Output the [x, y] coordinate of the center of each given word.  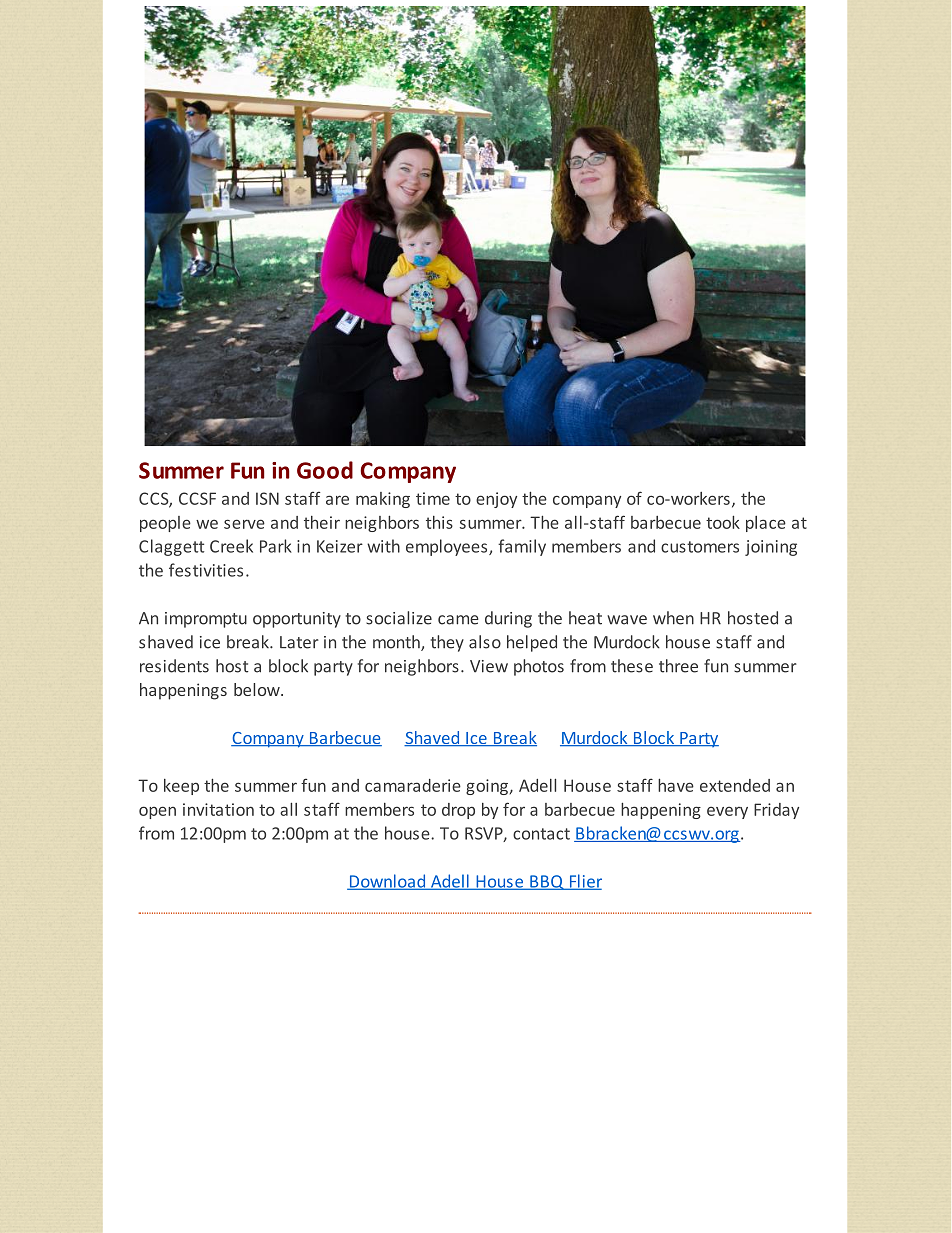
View [489, 666]
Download [387, 882]
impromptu [206, 620]
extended [735, 785]
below [258, 689]
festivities [206, 570]
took [723, 522]
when [673, 618]
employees [448, 547]
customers [700, 547]
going [487, 787]
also [485, 642]
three [678, 666]
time [433, 498]
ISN [267, 498]
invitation [218, 809]
